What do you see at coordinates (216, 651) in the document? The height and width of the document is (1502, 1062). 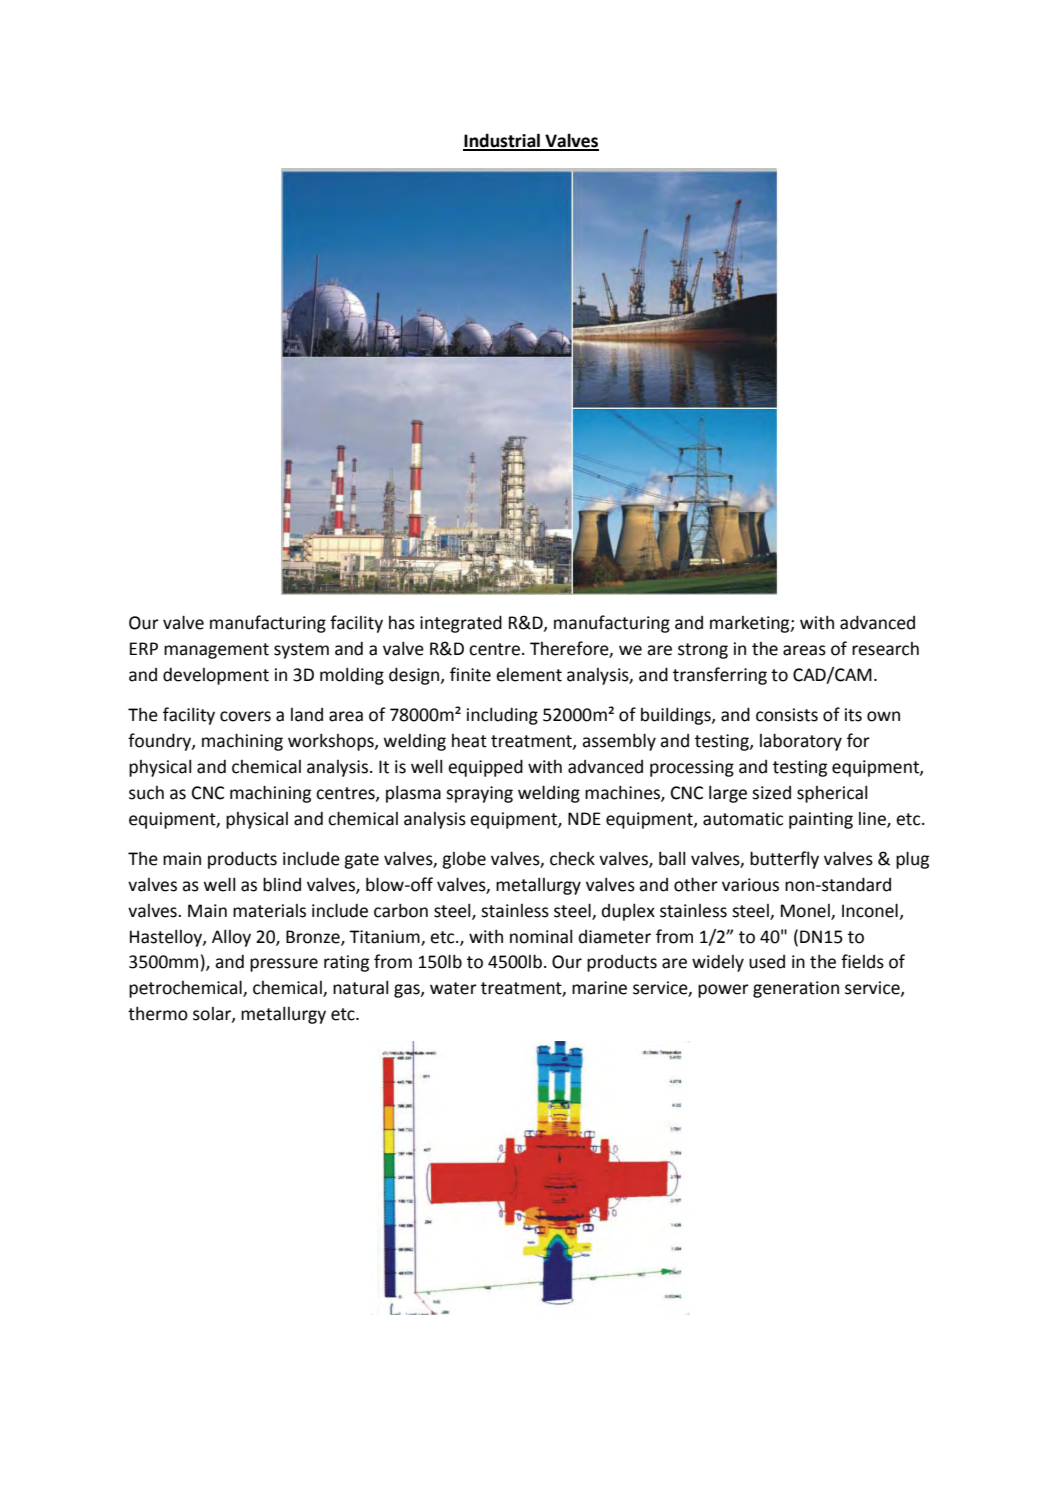 I see `management` at bounding box center [216, 651].
